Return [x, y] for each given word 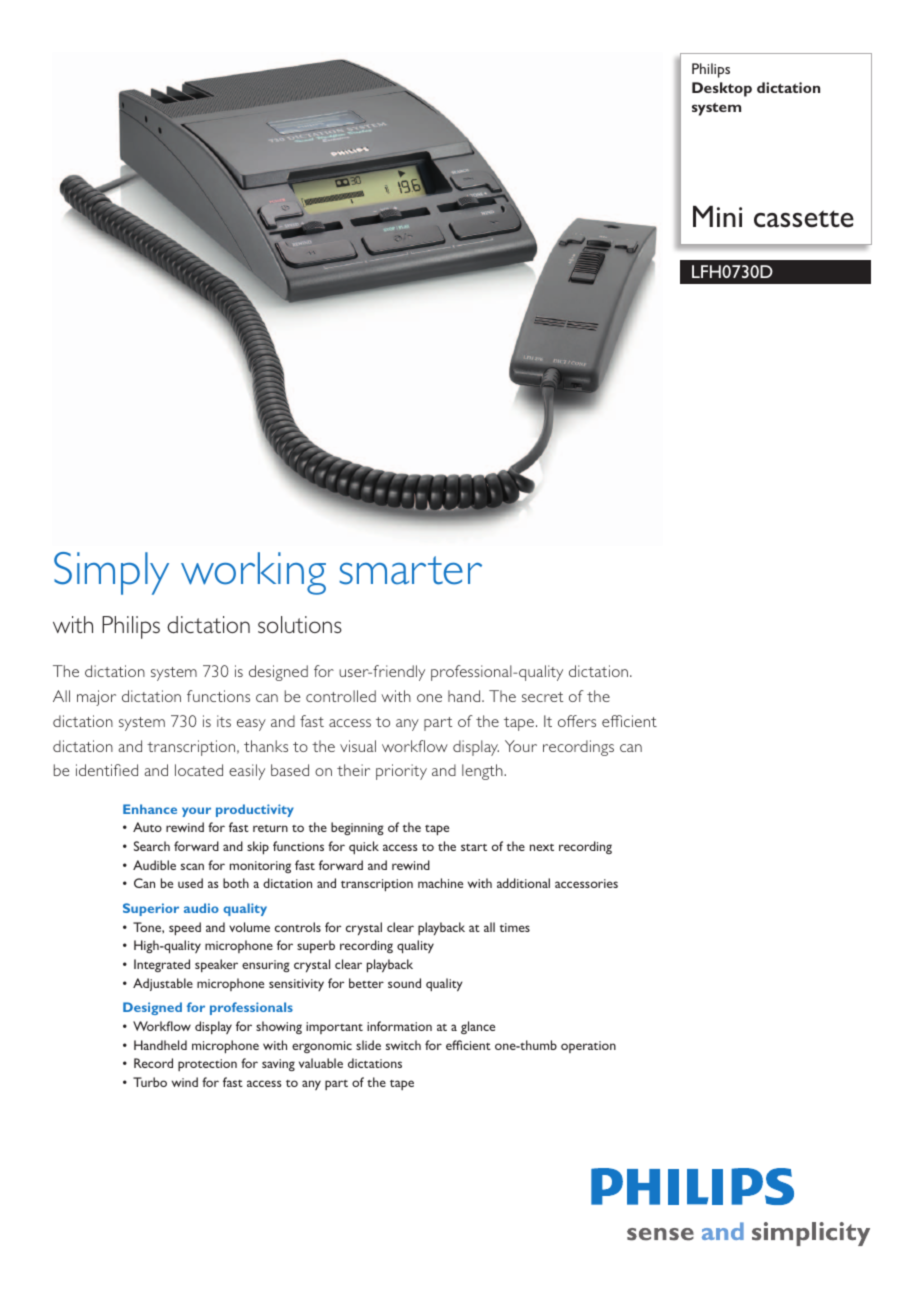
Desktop [722, 89]
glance [478, 1027]
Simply [111, 573]
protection [207, 1065]
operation [588, 1047]
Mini [717, 216]
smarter [410, 570]
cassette [804, 219]
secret [542, 697]
